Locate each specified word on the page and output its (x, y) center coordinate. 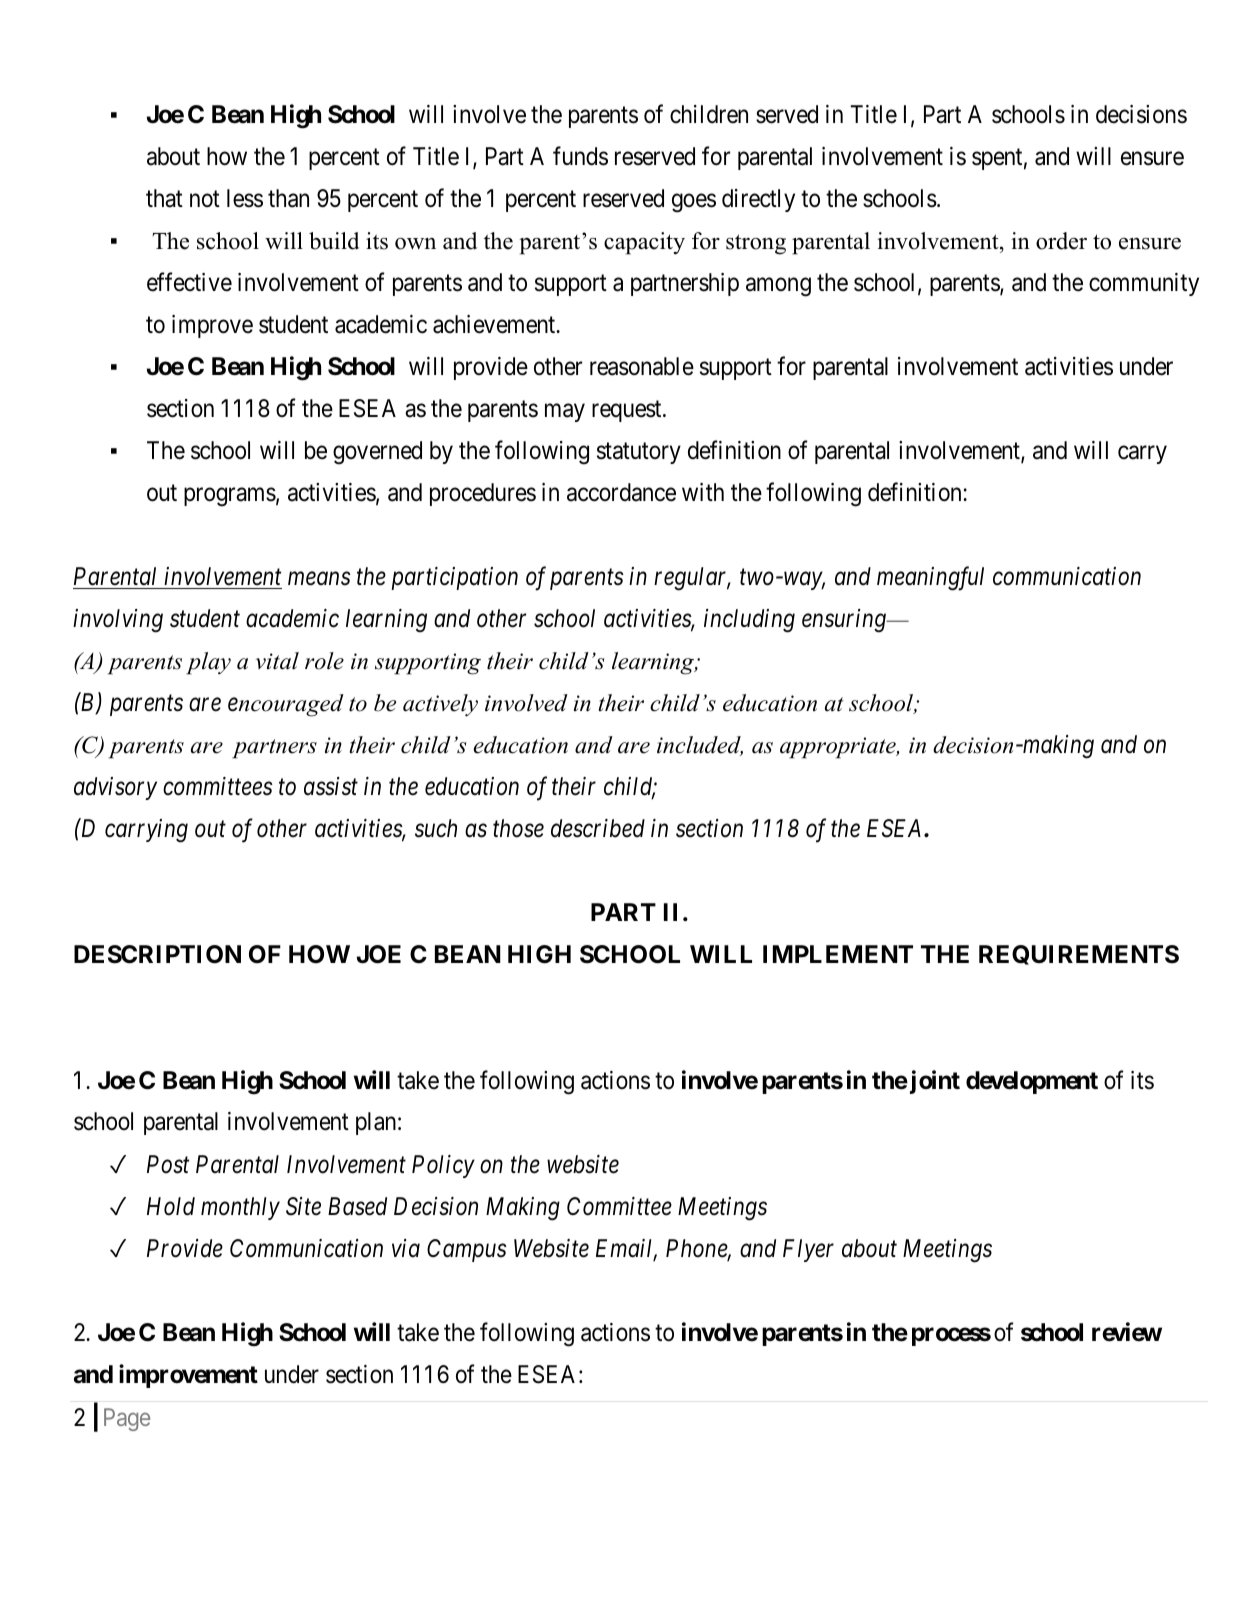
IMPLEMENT (838, 954)
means (319, 579)
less (245, 198)
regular (692, 579)
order (1061, 241)
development (1032, 1082)
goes (694, 203)
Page (127, 1419)
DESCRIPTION (157, 954)
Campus (467, 1250)
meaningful (930, 578)
